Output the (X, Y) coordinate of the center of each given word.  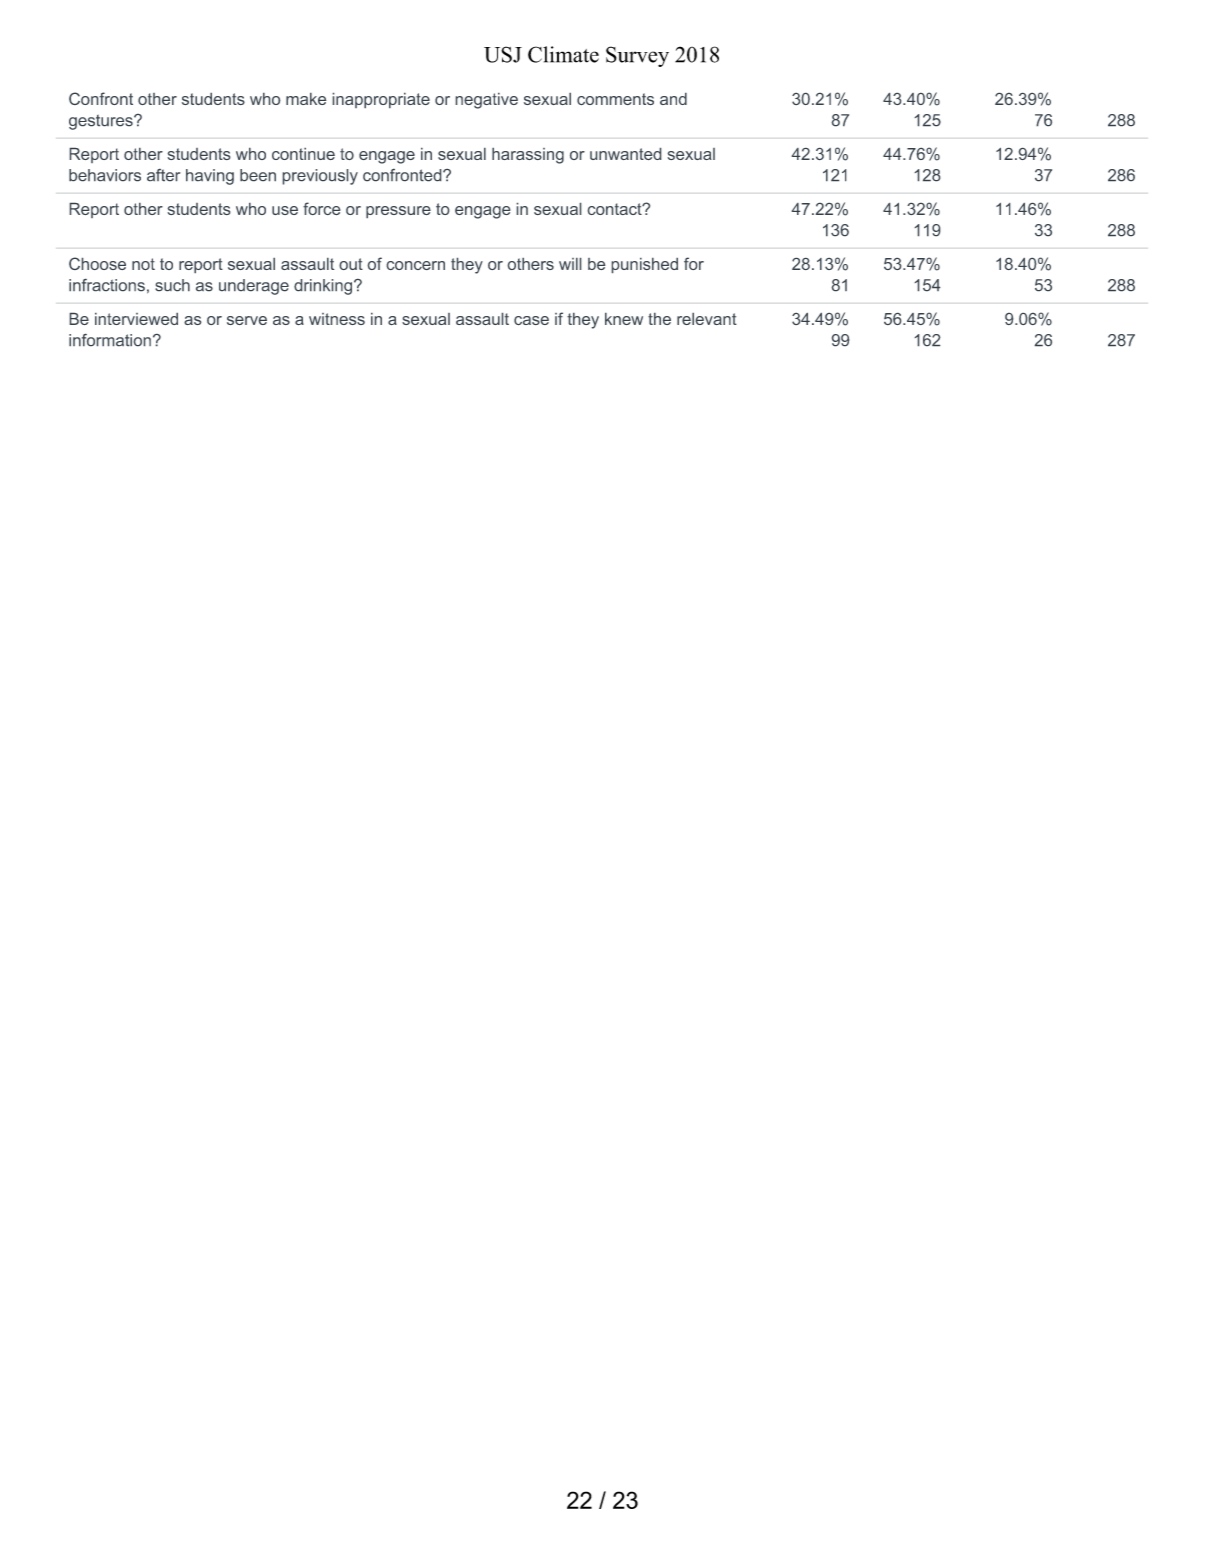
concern (415, 265)
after (164, 175)
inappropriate (381, 100)
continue (303, 153)
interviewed (136, 318)
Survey (637, 56)
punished (644, 265)
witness (337, 319)
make (306, 98)
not (143, 264)
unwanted (626, 154)
